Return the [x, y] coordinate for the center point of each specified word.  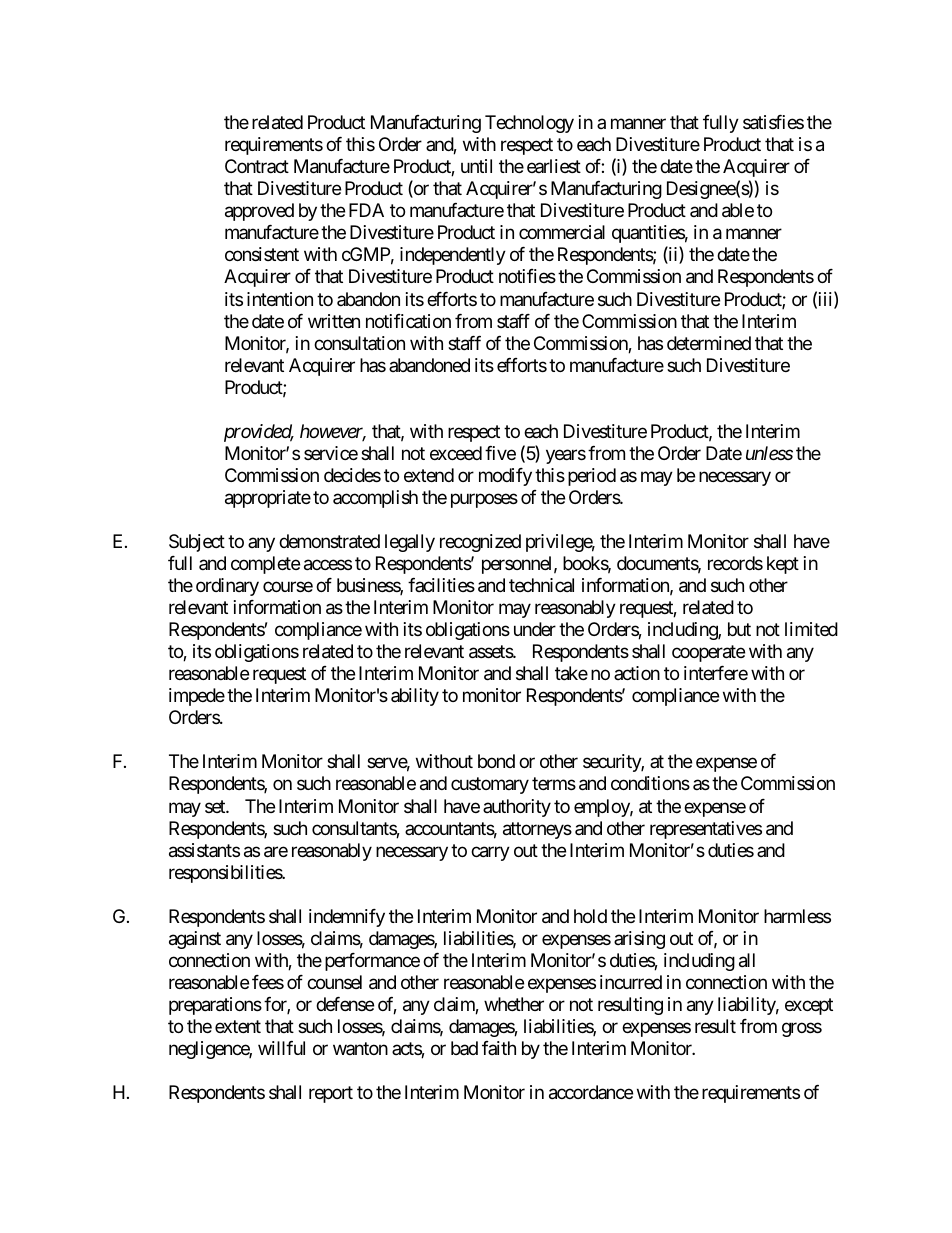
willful [281, 1048]
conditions [650, 783]
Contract [257, 166]
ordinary [227, 587]
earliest [554, 166]
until [476, 166]
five [500, 453]
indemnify [347, 918]
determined [709, 343]
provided [258, 433]
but [739, 629]
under [535, 629]
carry [490, 853]
